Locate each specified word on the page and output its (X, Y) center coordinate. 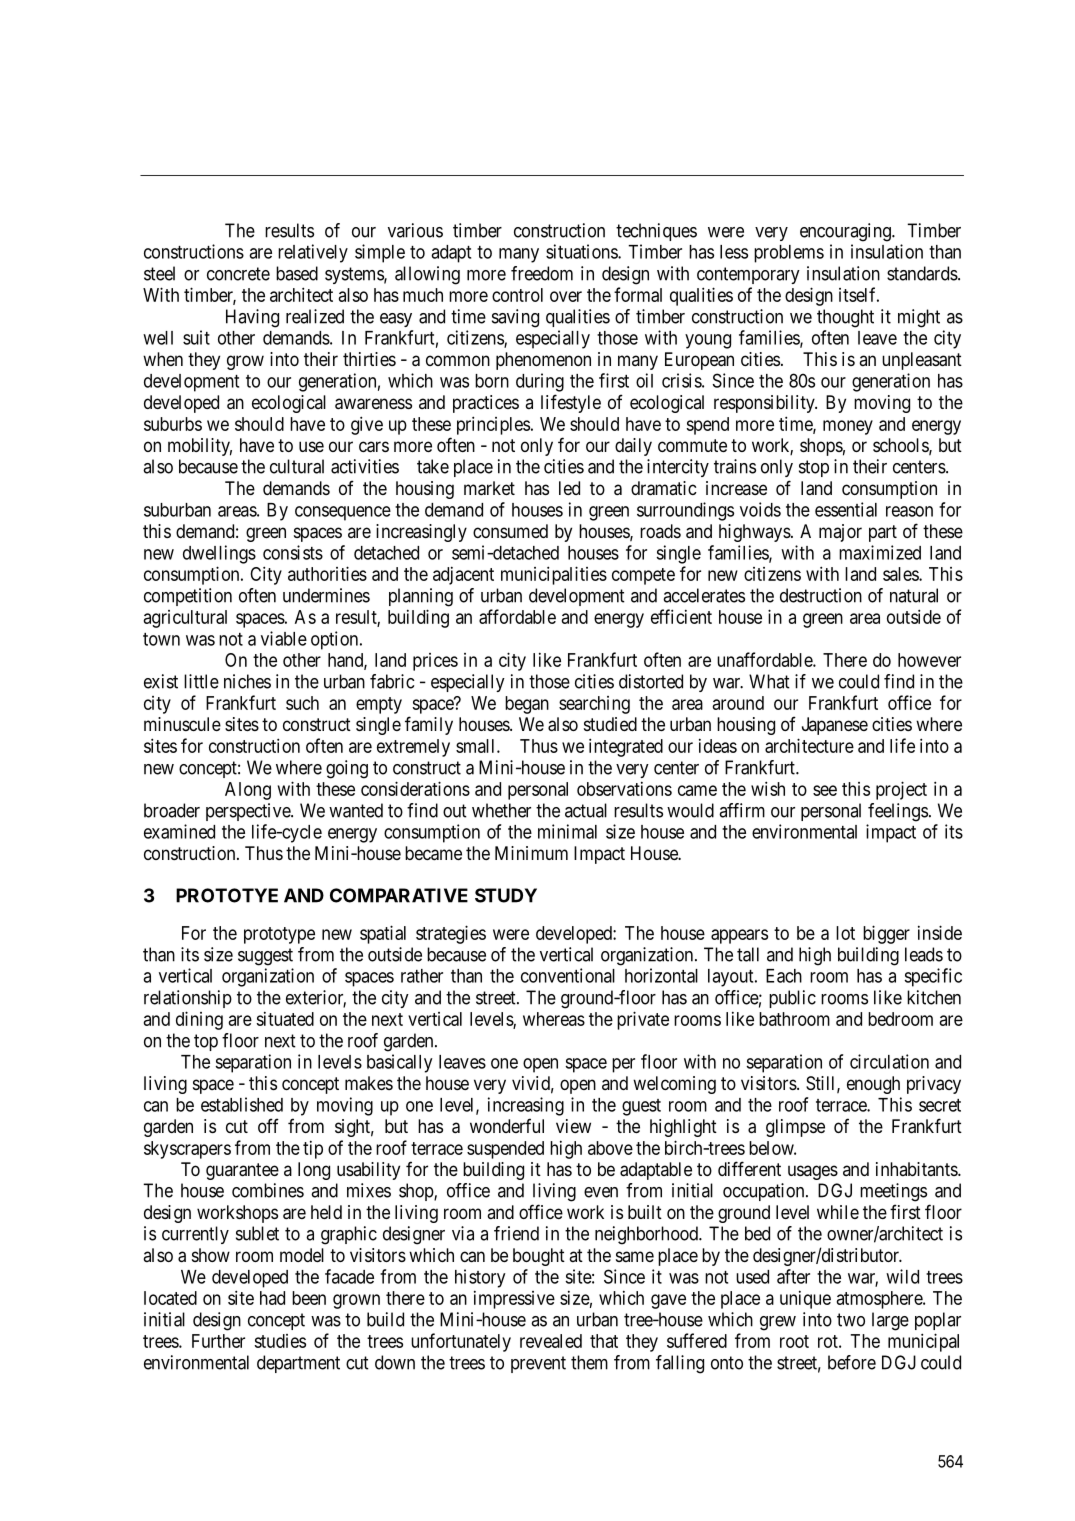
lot (845, 933)
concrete (238, 274)
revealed (551, 1341)
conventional (568, 975)
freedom (542, 273)
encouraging (846, 232)
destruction (821, 595)
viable (284, 638)
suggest (265, 957)
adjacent (463, 575)
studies (280, 1341)
